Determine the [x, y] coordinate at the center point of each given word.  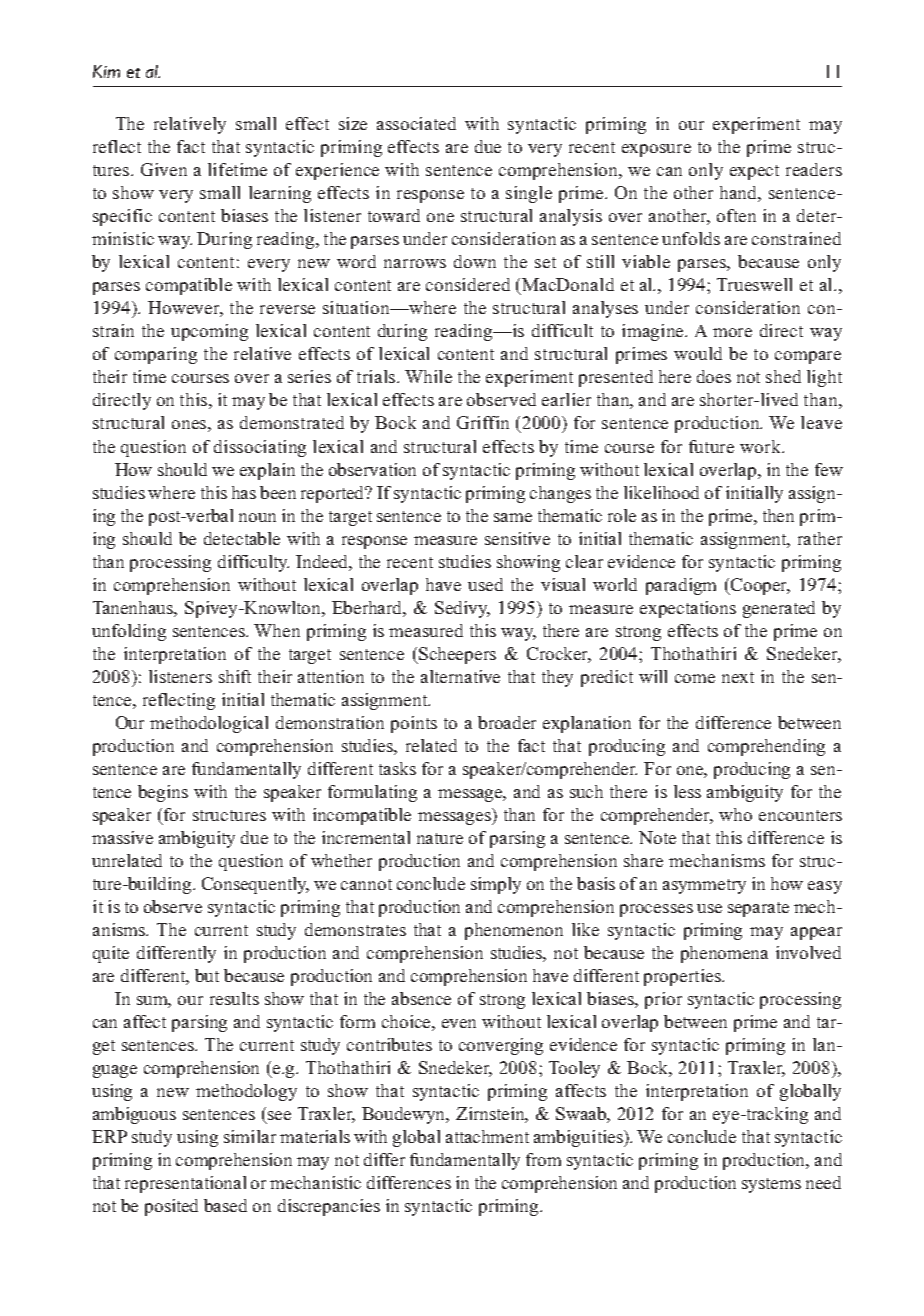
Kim [106, 71]
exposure [656, 150]
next [738, 677]
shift [235, 676]
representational [185, 1184]
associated [416, 123]
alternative [460, 676]
